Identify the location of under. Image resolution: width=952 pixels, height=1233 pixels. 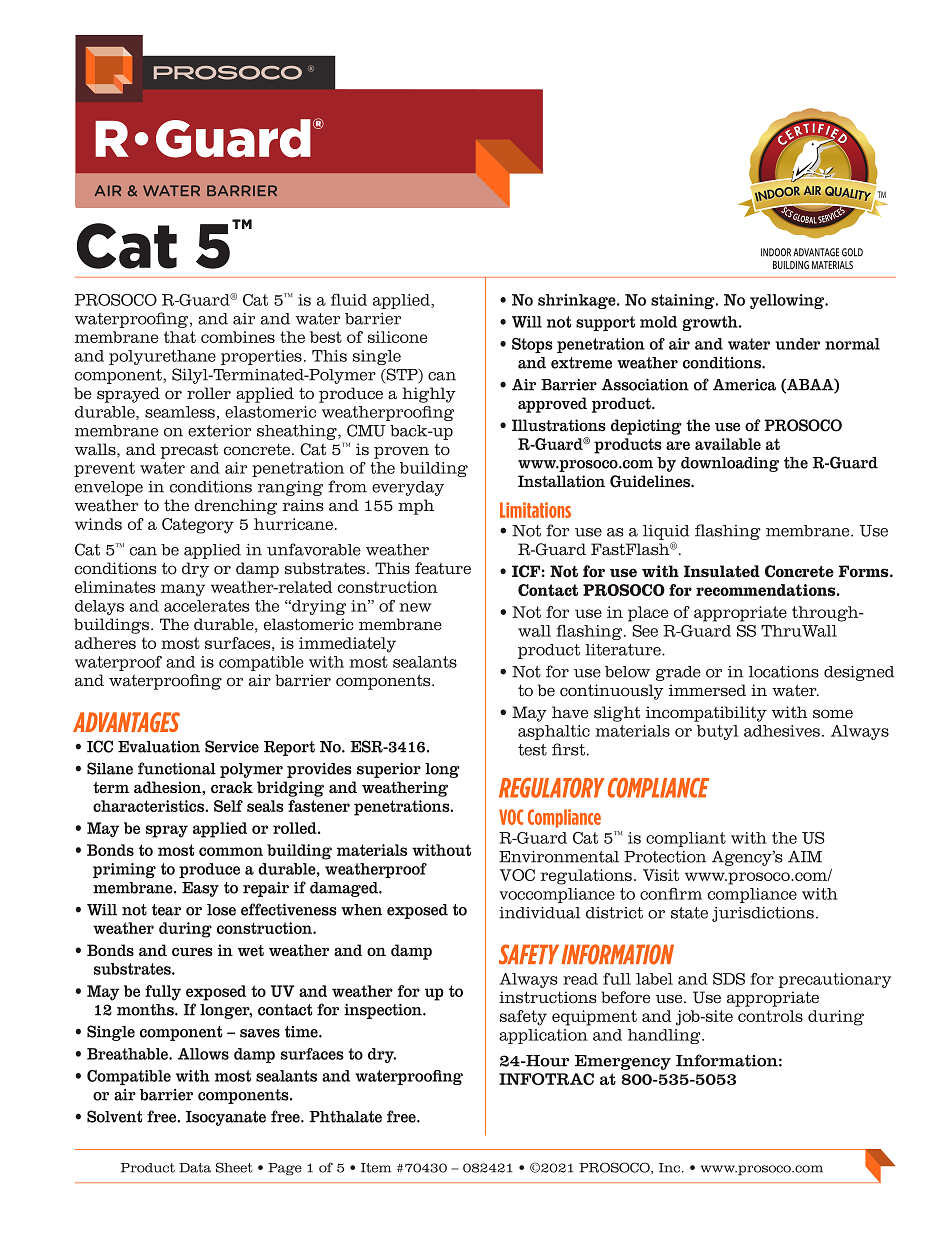
(797, 344).
